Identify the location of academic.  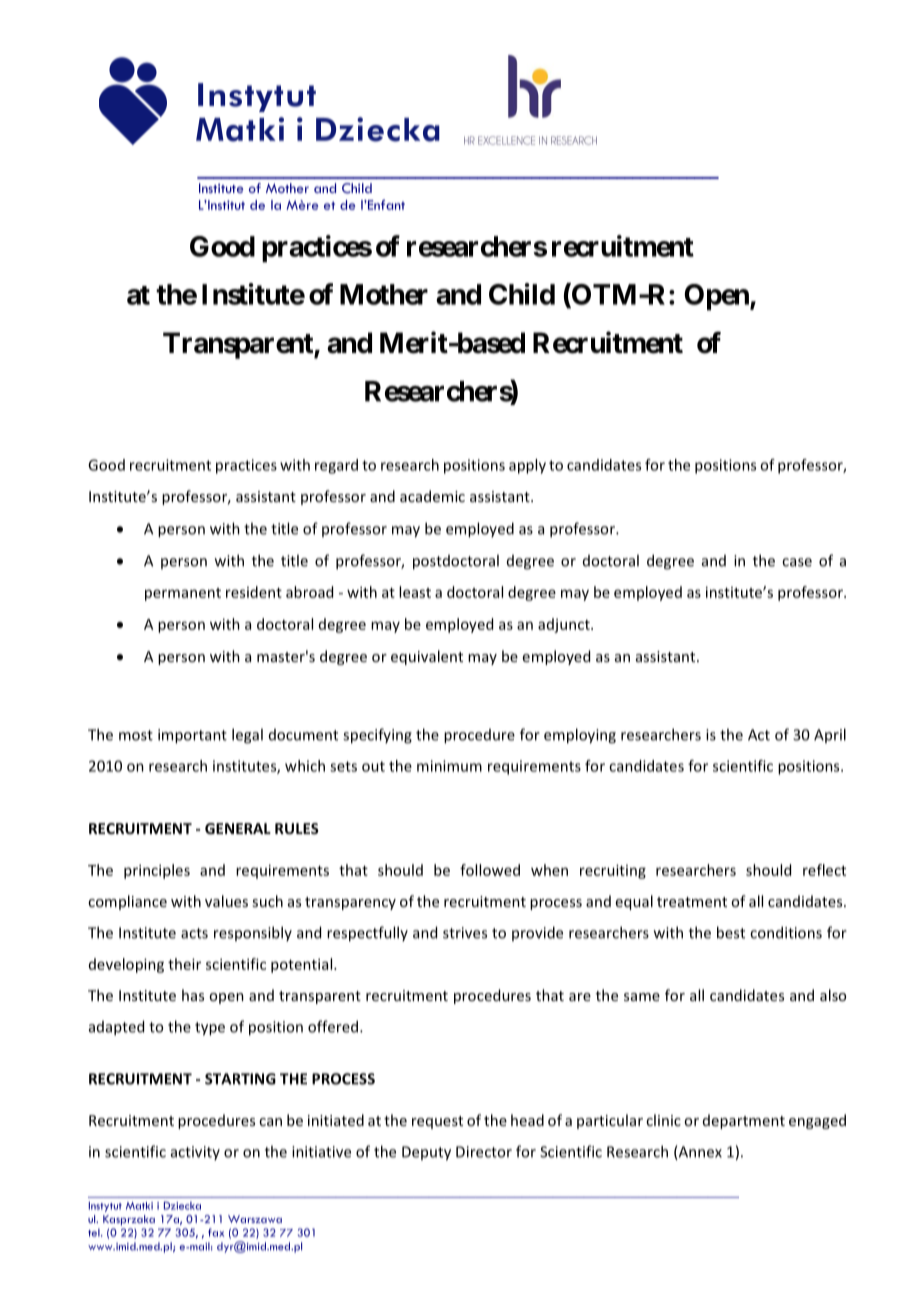
(432, 496).
